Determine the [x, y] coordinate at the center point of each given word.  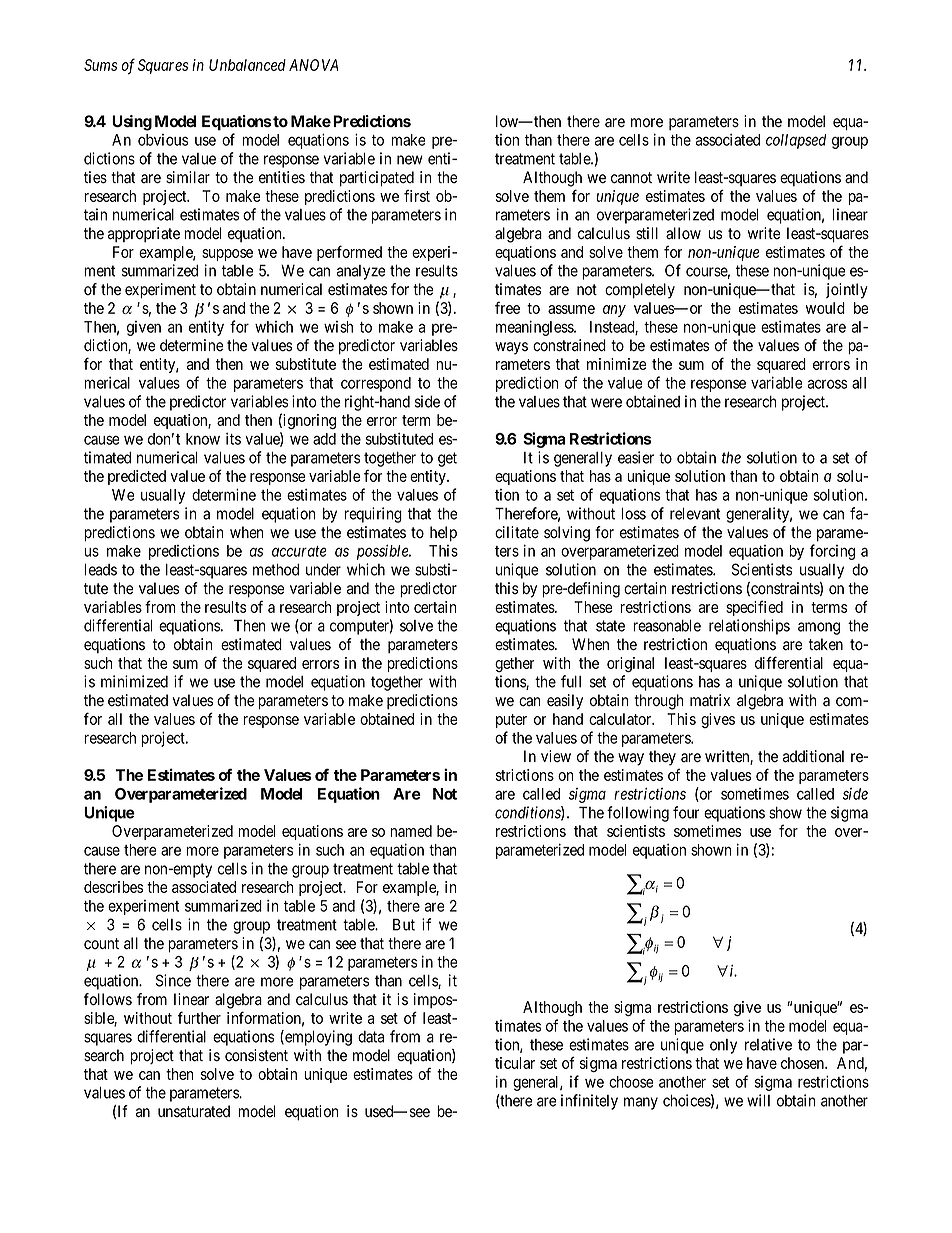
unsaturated [194, 1111]
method [276, 570]
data [371, 1037]
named [411, 831]
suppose [227, 255]
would [825, 308]
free [507, 308]
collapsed [796, 141]
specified [754, 608]
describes [113, 887]
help [443, 534]
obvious [163, 140]
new [410, 160]
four [686, 812]
